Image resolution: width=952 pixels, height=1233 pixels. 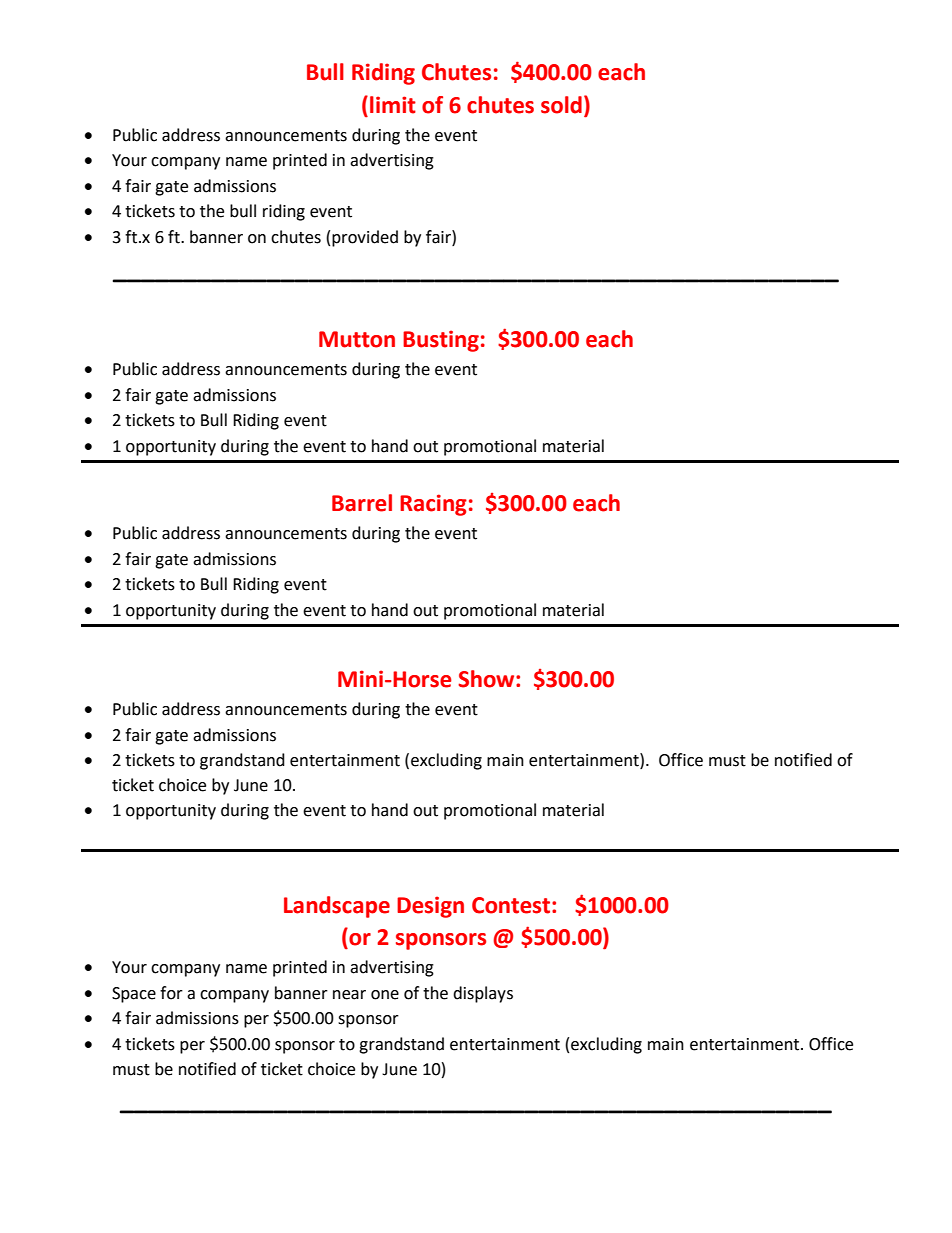 What do you see at coordinates (134, 995) in the screenshot?
I see `Space` at bounding box center [134, 995].
